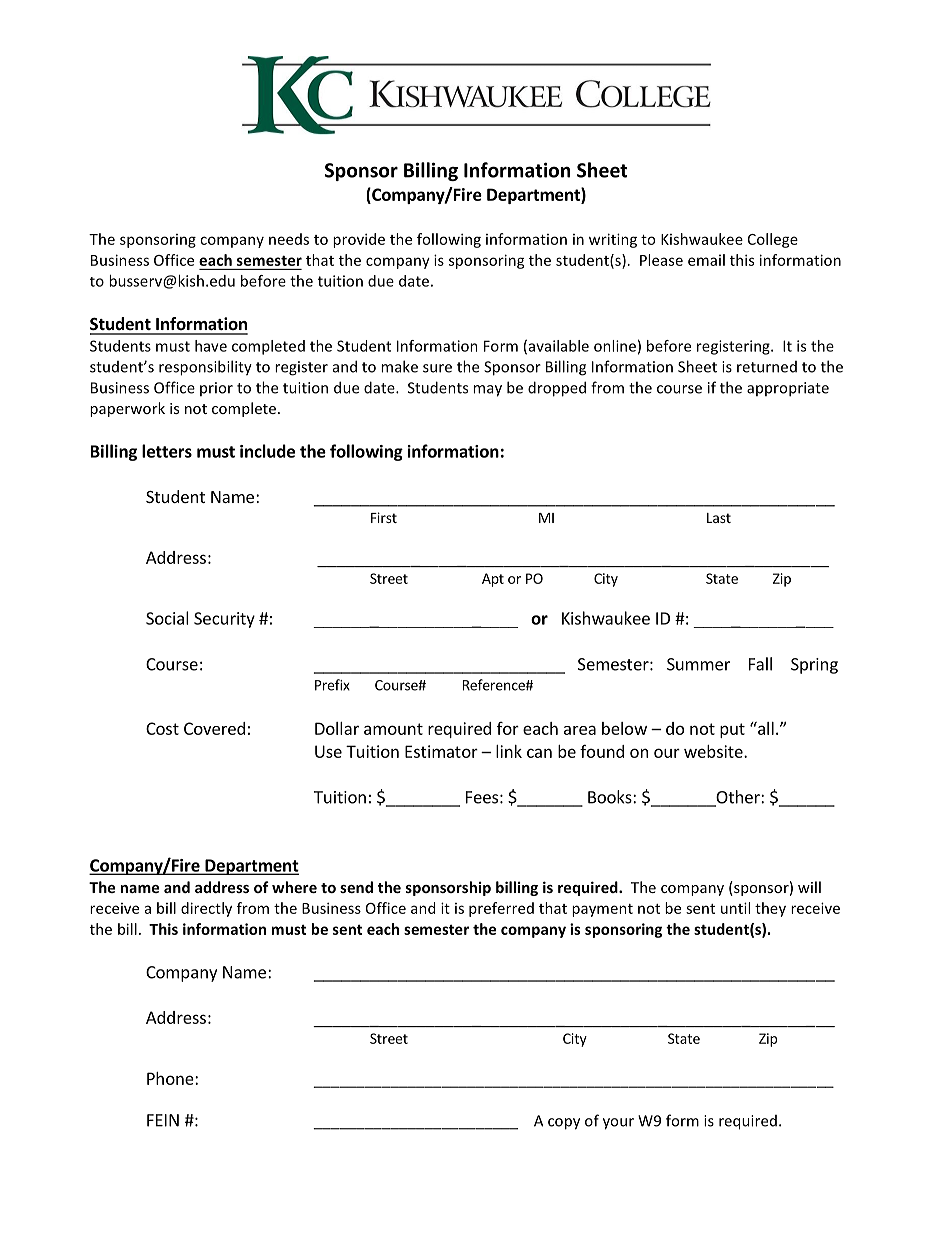 Image resolution: width=952 pixels, height=1233 pixels. Describe the element at coordinates (493, 580) in the screenshot. I see `Apt` at that location.
